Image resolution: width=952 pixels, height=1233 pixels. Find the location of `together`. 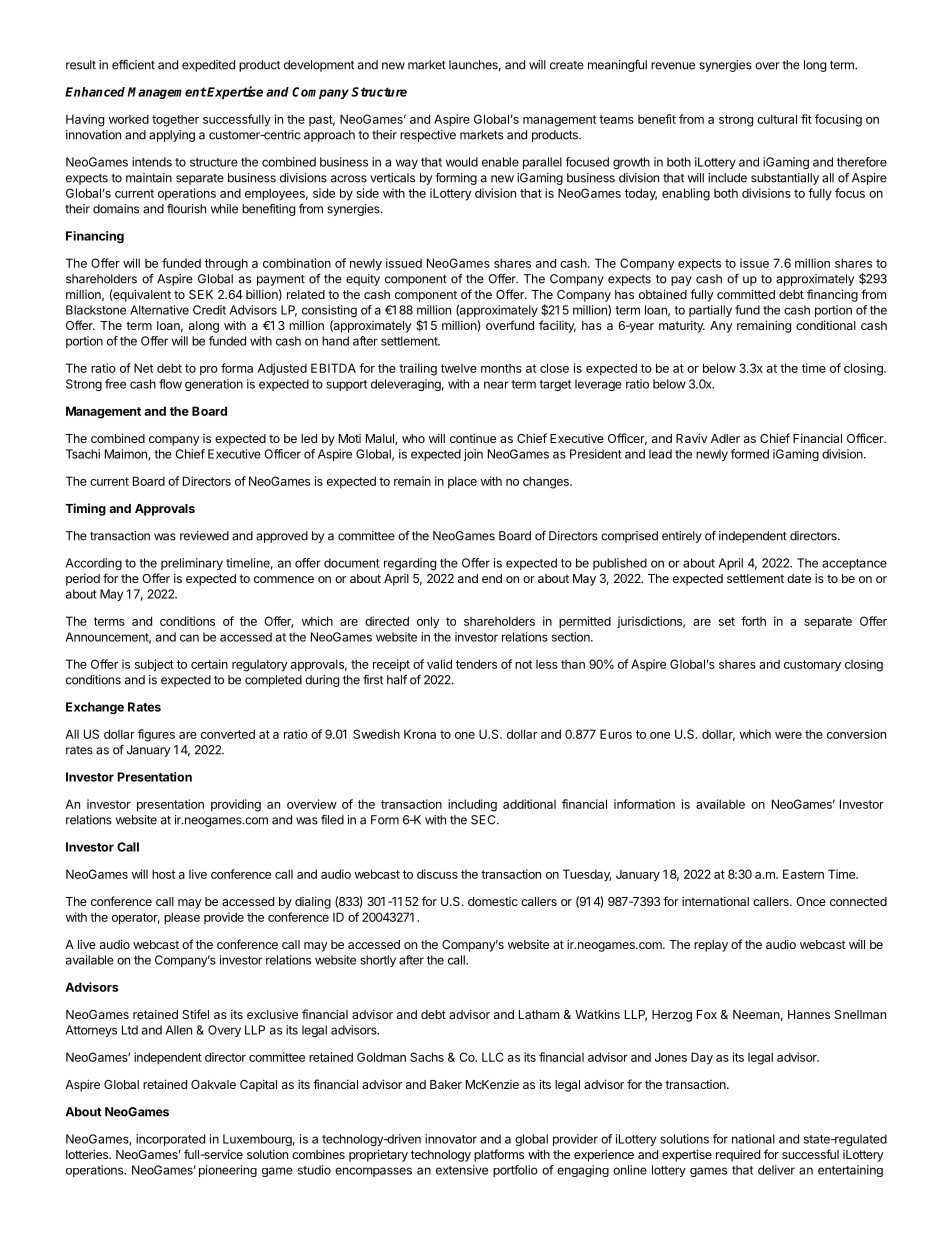

together is located at coordinates (175, 121).
